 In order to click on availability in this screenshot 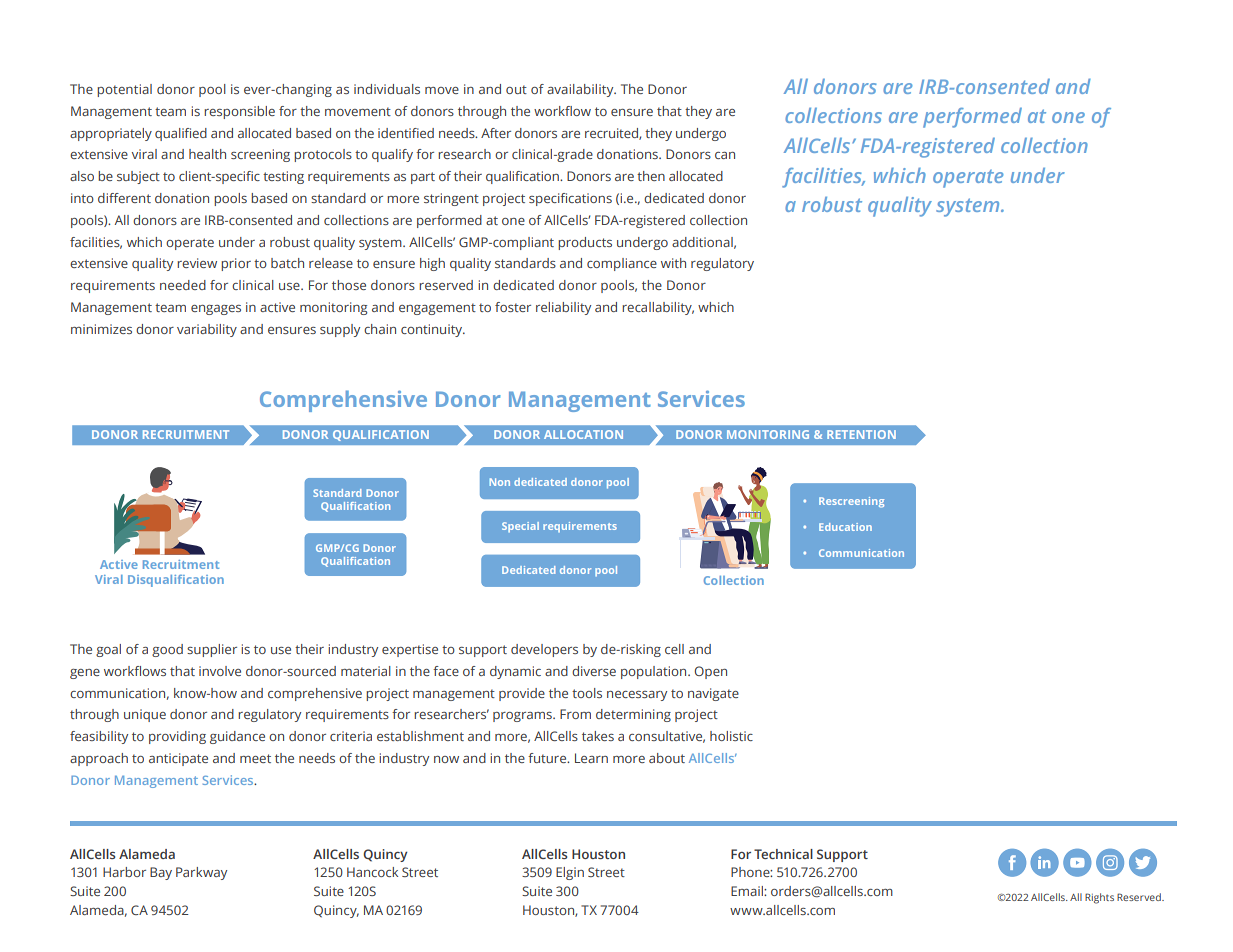, I will do `click(581, 90)`.
